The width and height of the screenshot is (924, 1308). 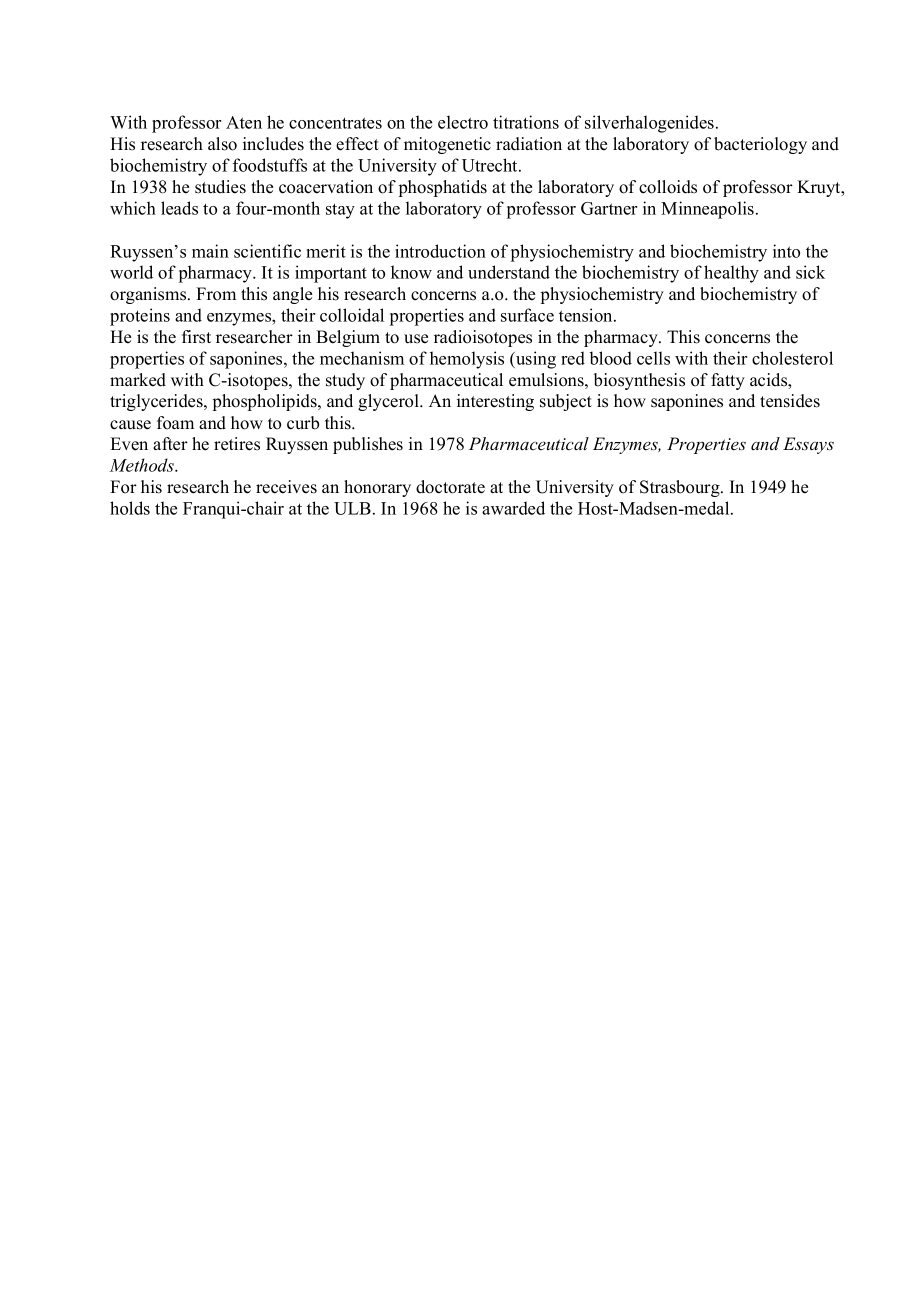 What do you see at coordinates (130, 508) in the screenshot?
I see `holds` at bounding box center [130, 508].
